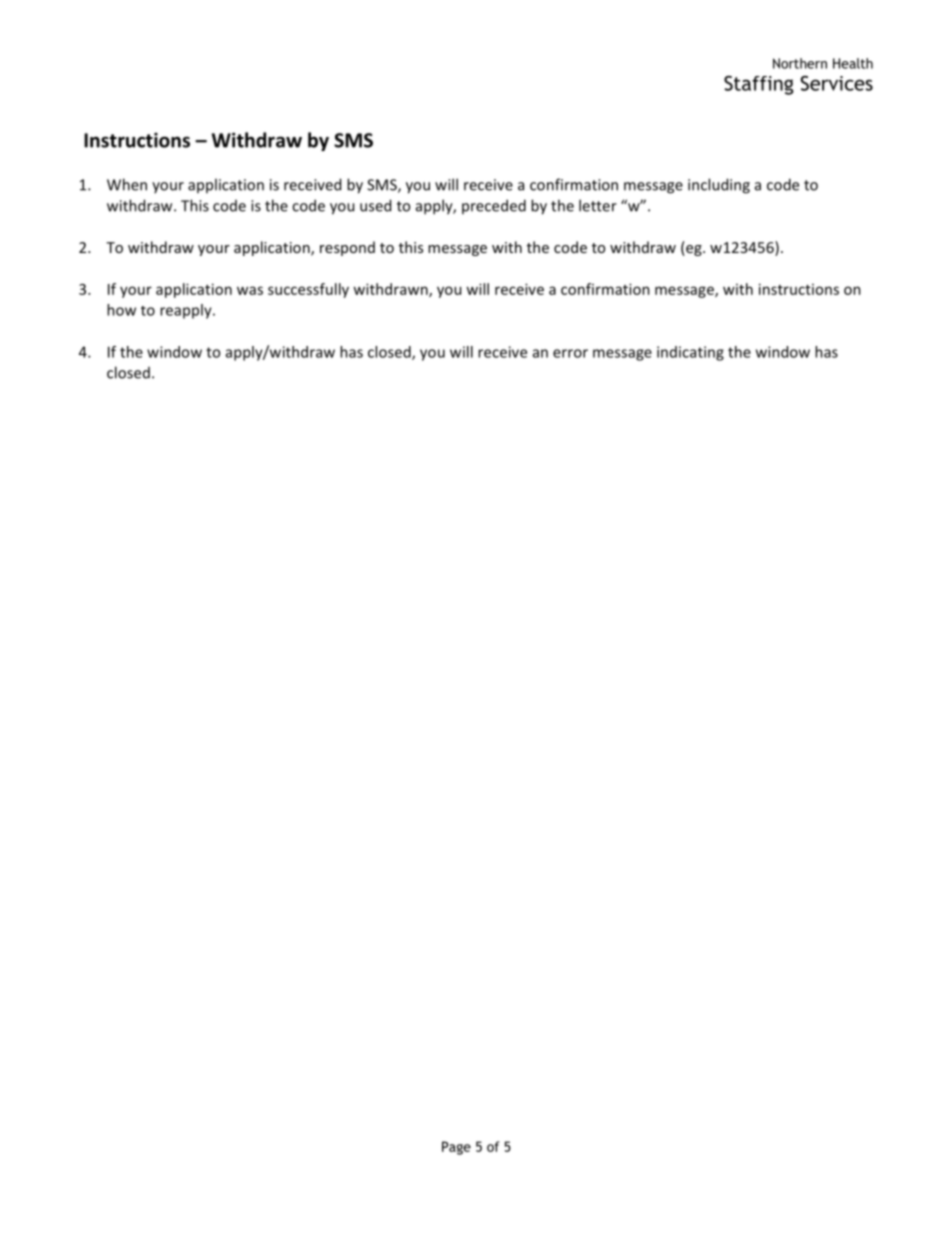 This screenshot has width=952, height=1233. I want to click on Page, so click(456, 1148).
